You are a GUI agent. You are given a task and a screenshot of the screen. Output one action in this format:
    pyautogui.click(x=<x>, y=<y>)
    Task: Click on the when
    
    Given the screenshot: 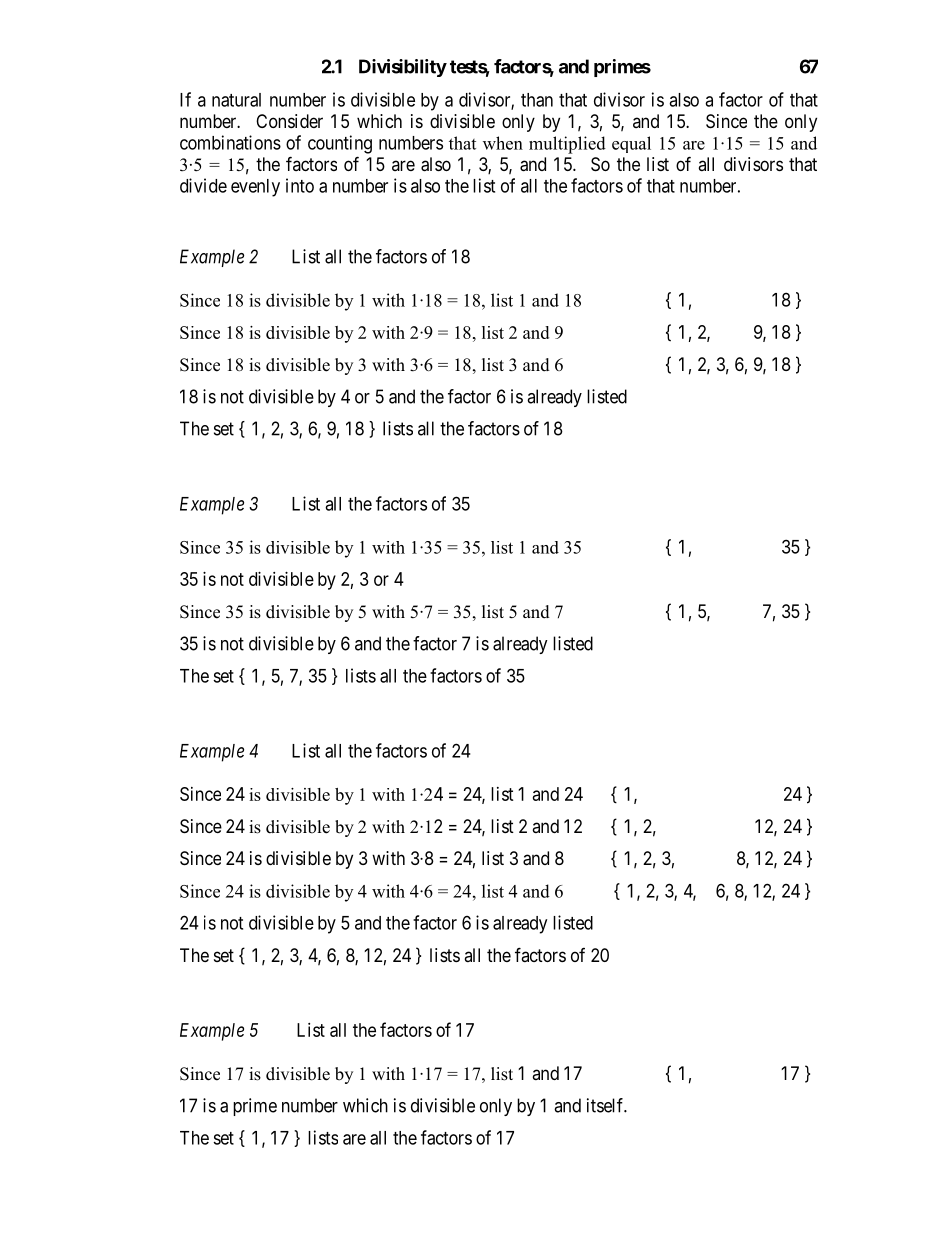 What is the action you would take?
    pyautogui.click(x=503, y=143)
